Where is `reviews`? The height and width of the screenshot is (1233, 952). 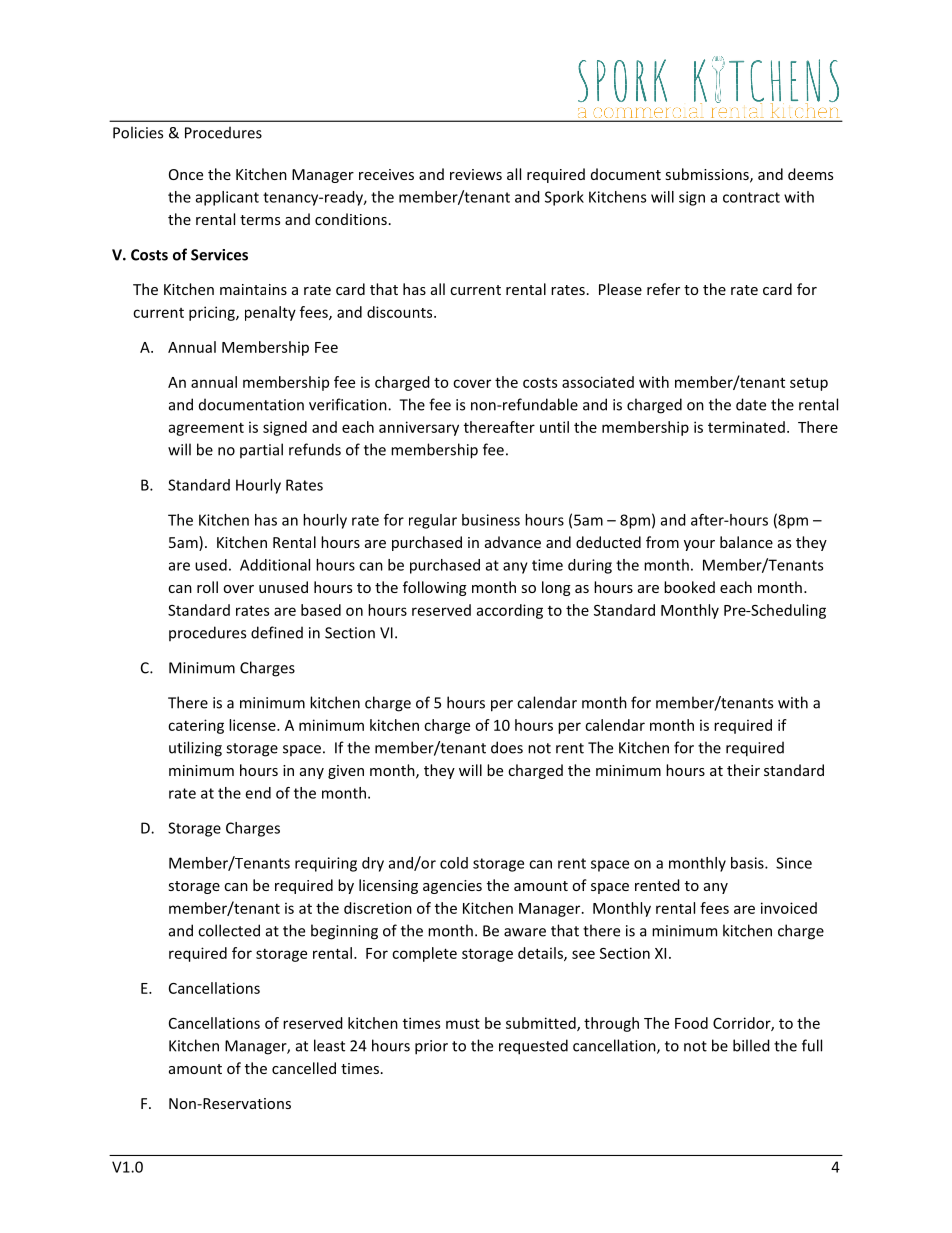 reviews is located at coordinates (476, 174).
